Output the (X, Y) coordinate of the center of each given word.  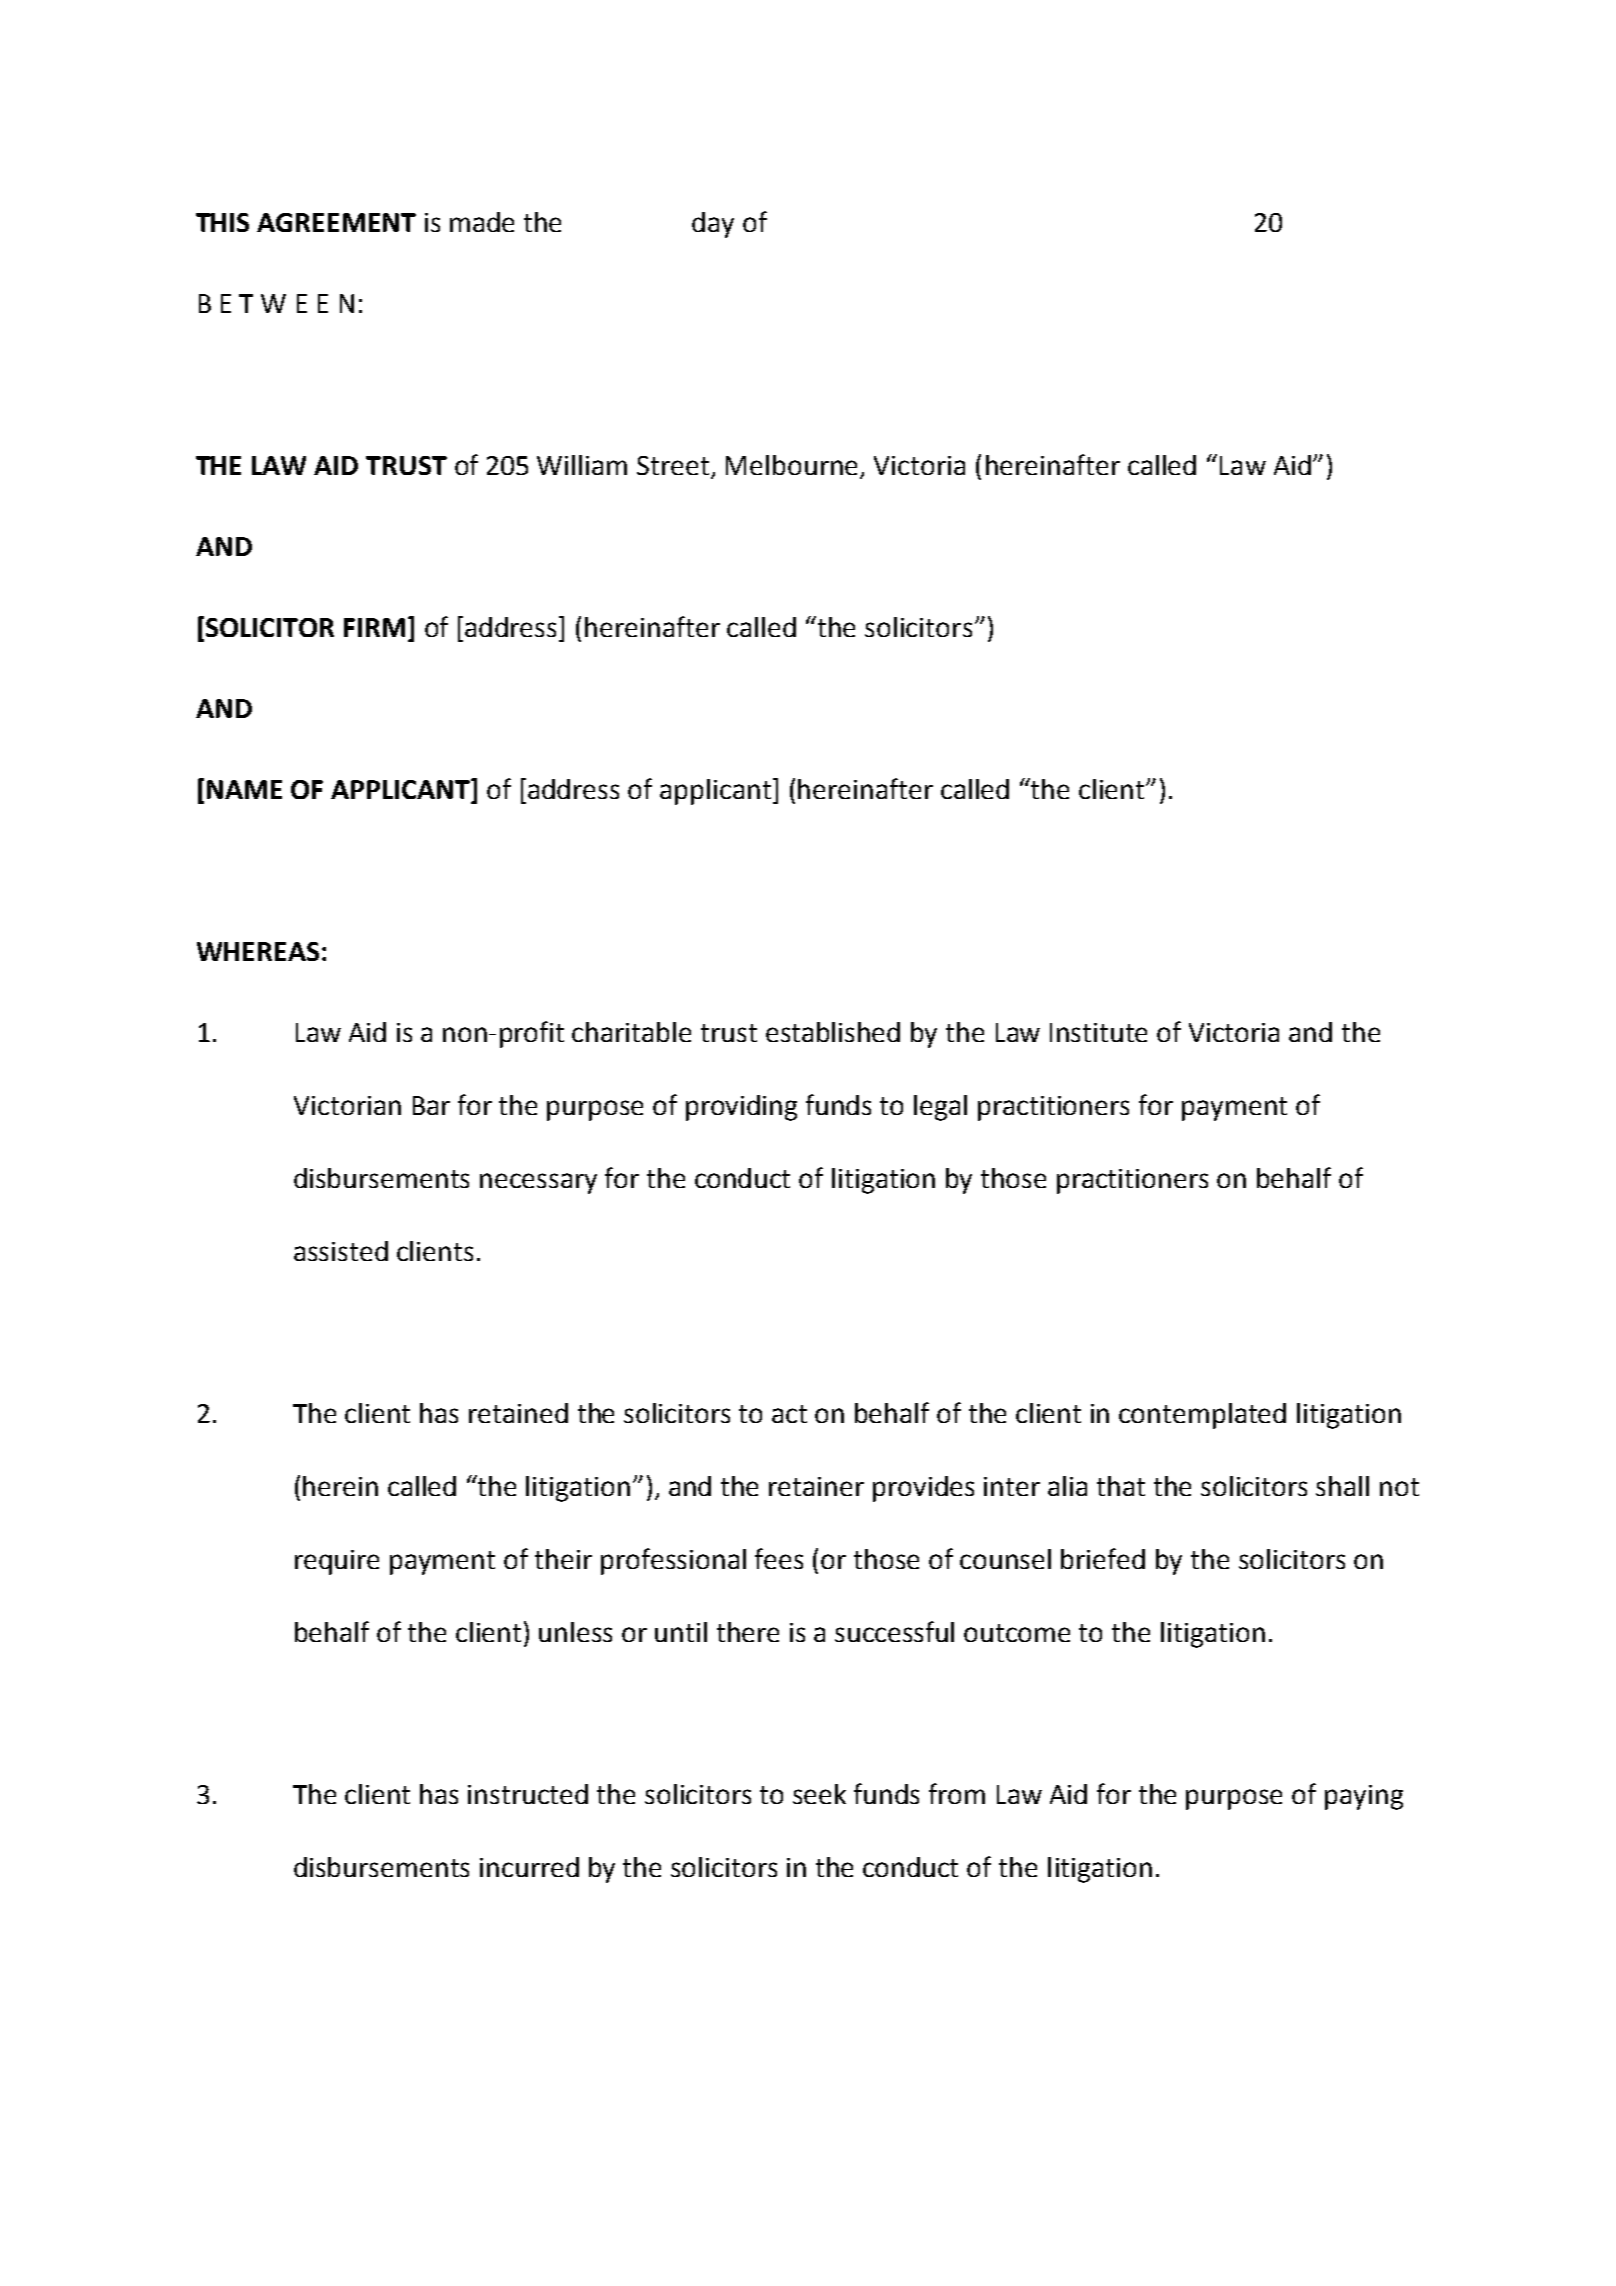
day (713, 225)
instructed (528, 1794)
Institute (1098, 1032)
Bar (431, 1105)
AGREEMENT (336, 222)
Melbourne (791, 465)
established (833, 1032)
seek (819, 1794)
